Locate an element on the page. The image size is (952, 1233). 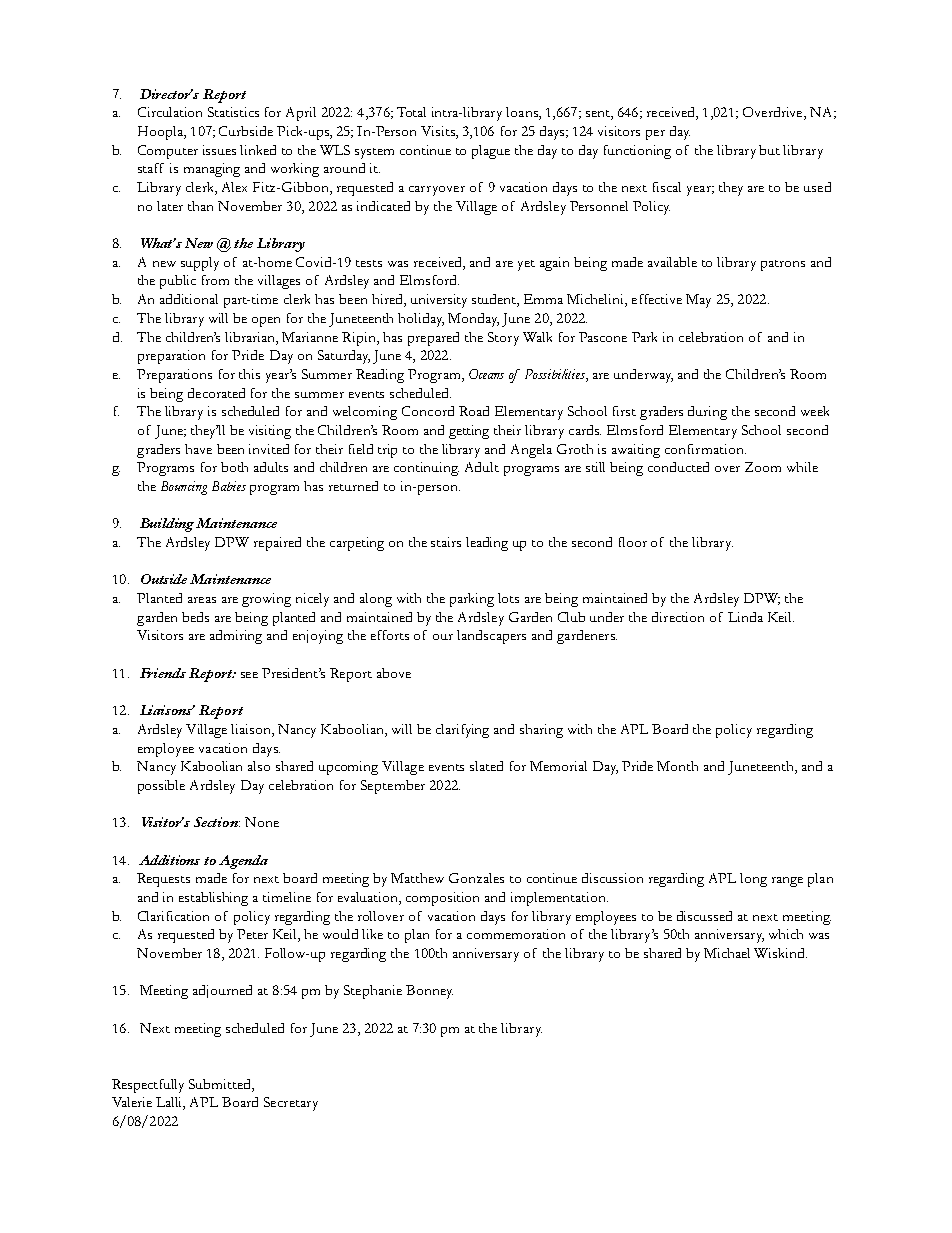
Michael is located at coordinates (727, 953).
